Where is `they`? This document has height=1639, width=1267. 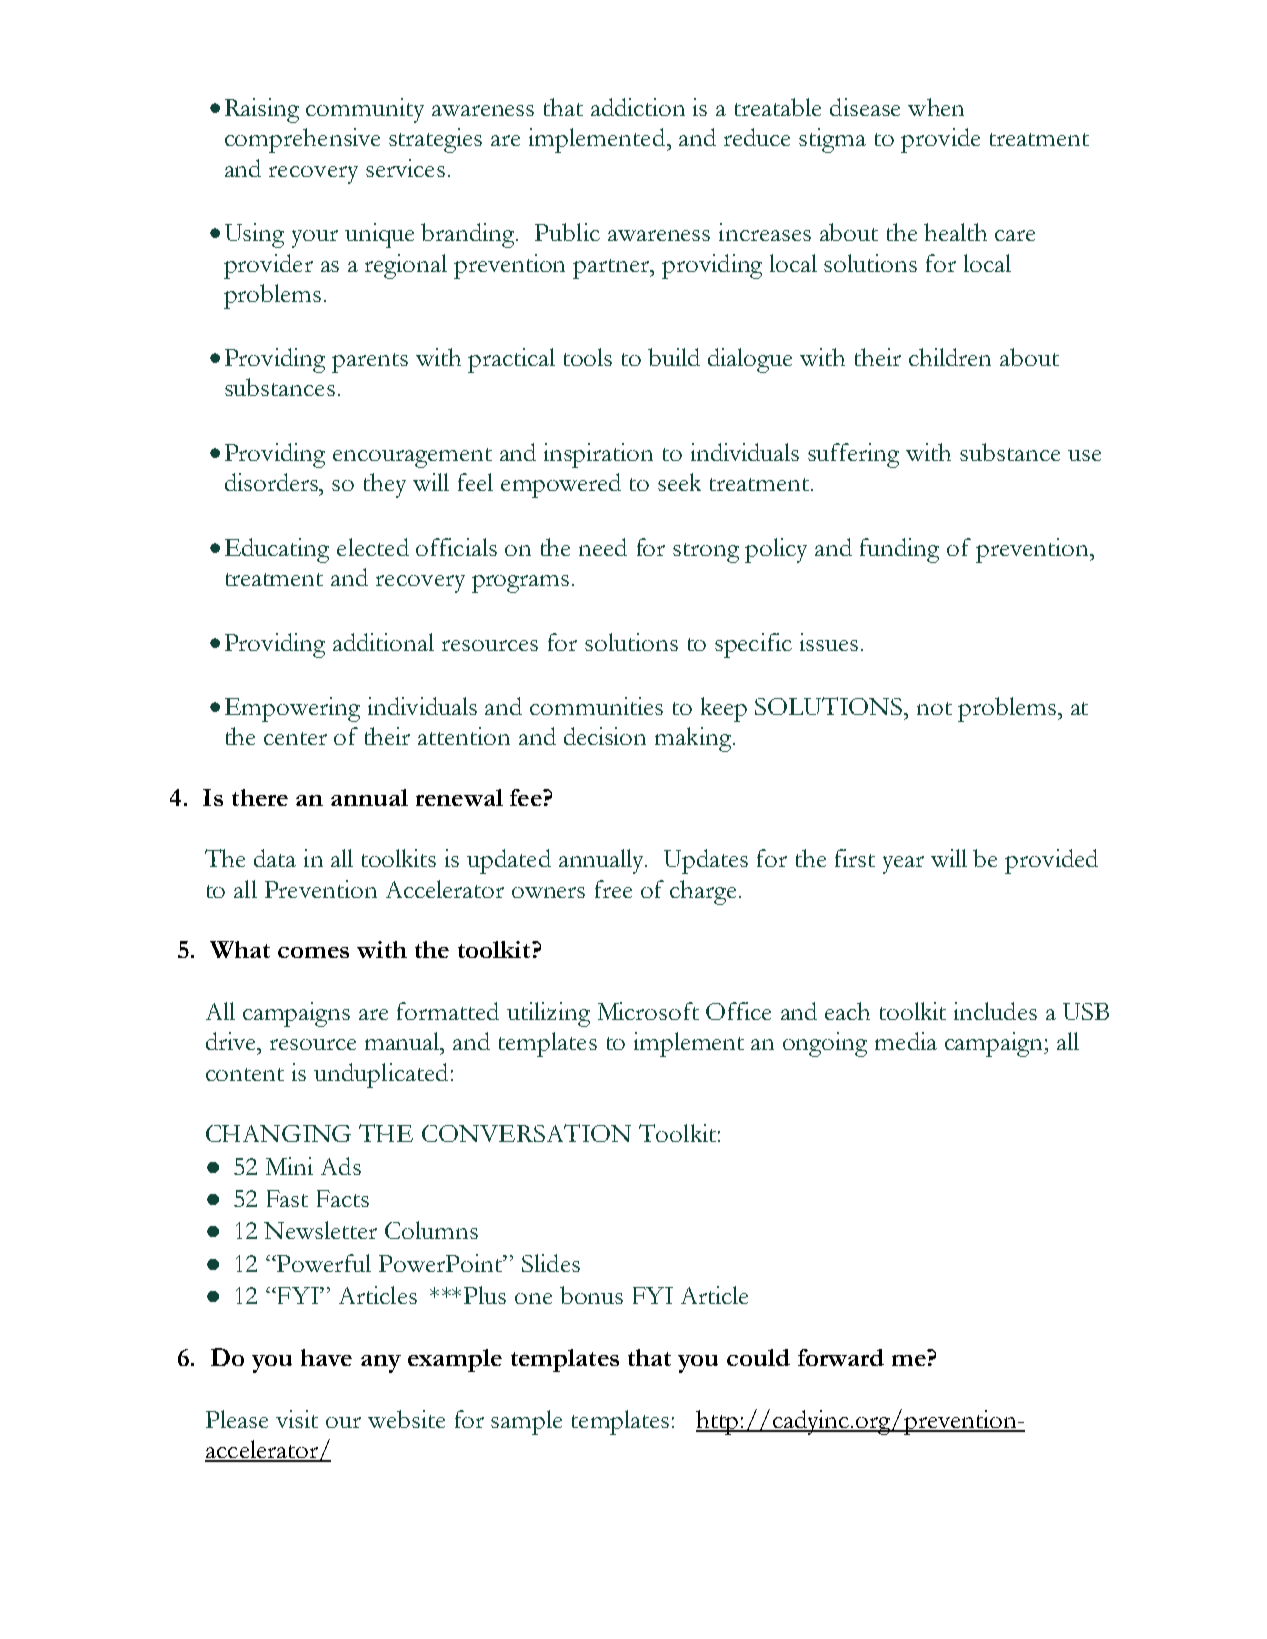
they is located at coordinates (385, 485).
